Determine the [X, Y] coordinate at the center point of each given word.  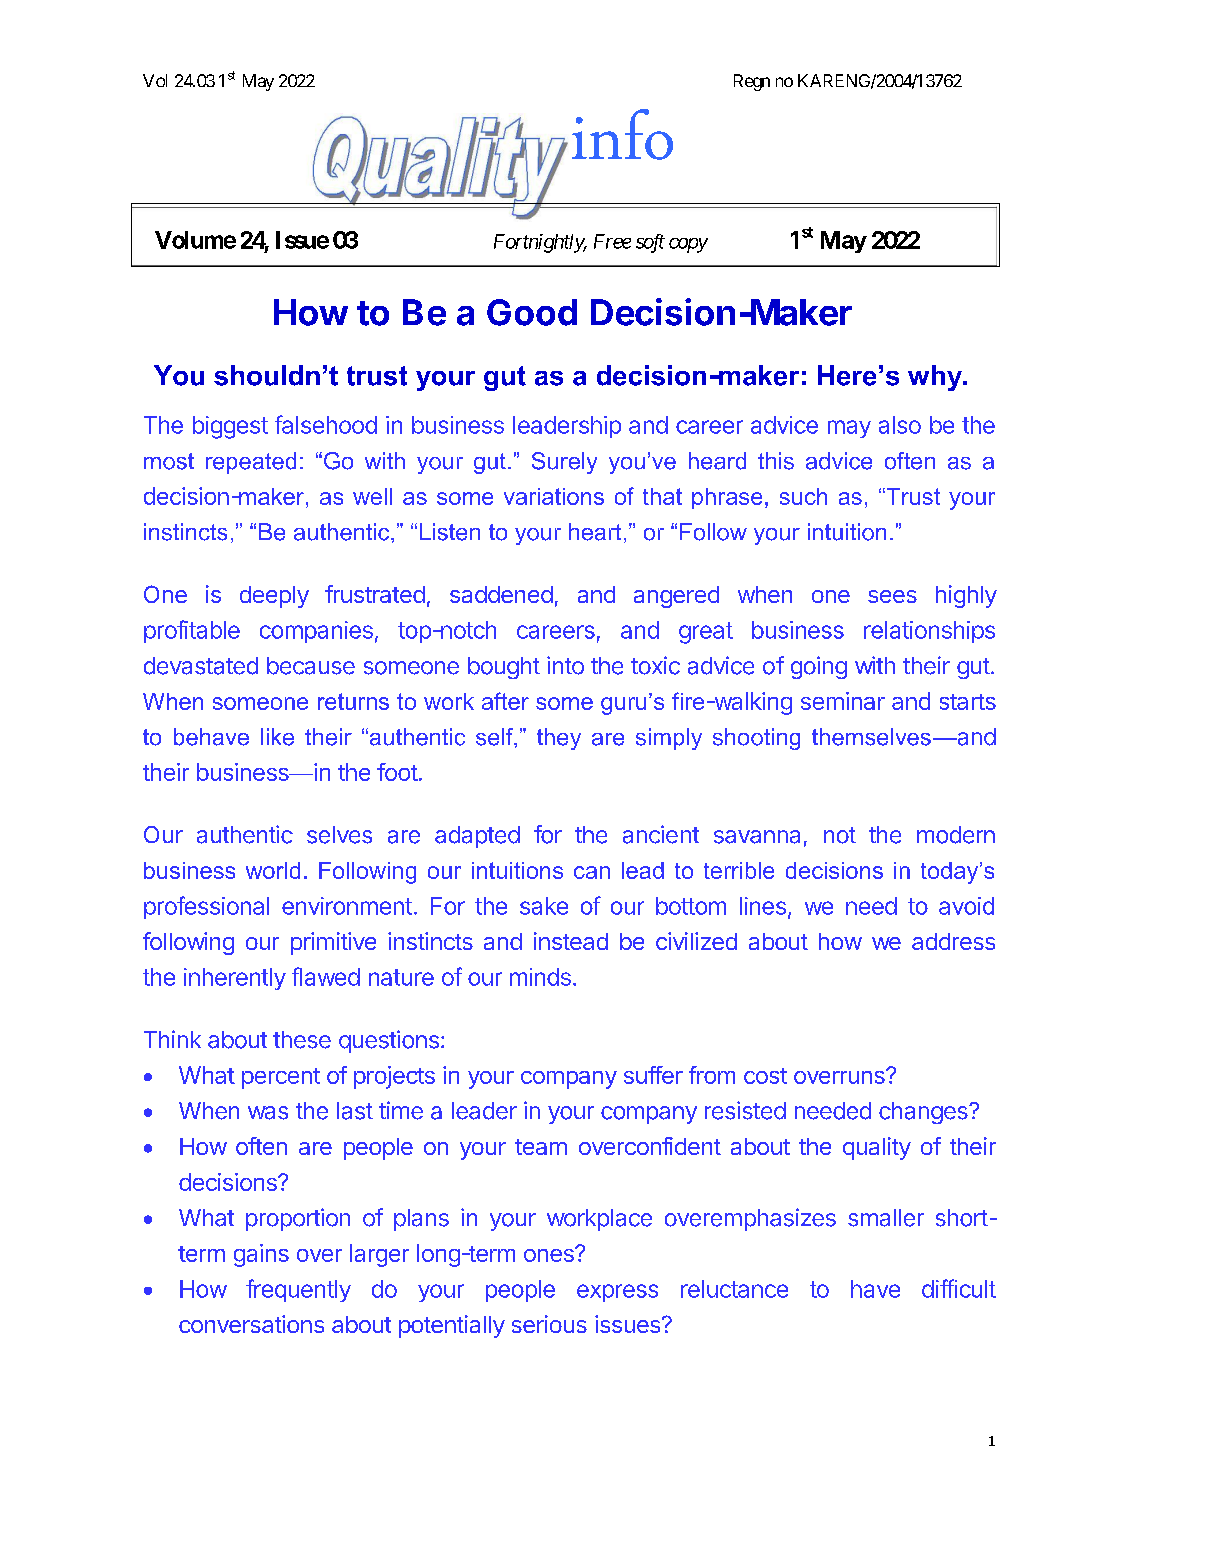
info [622, 134]
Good [532, 312]
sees [892, 596]
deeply [274, 597]
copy [688, 245]
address [953, 941]
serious [549, 1324]
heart [595, 532]
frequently [298, 1290]
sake [544, 906]
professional [206, 907]
